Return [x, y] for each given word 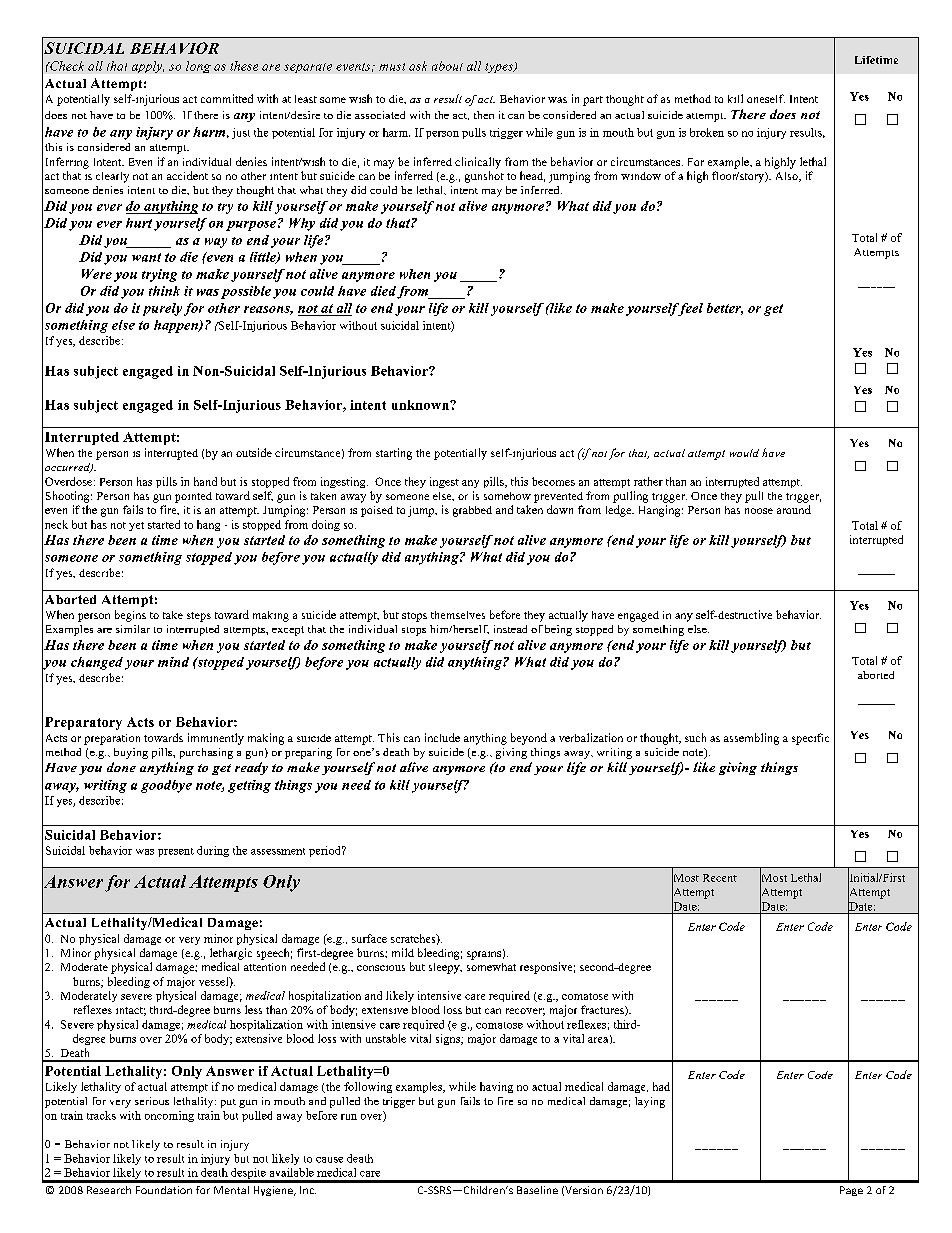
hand [205, 481]
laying [650, 1102]
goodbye [166, 786]
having [496, 1087]
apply [148, 67]
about [447, 66]
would [744, 453]
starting [394, 454]
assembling [751, 739]
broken [707, 132]
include [442, 737]
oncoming [169, 1116]
